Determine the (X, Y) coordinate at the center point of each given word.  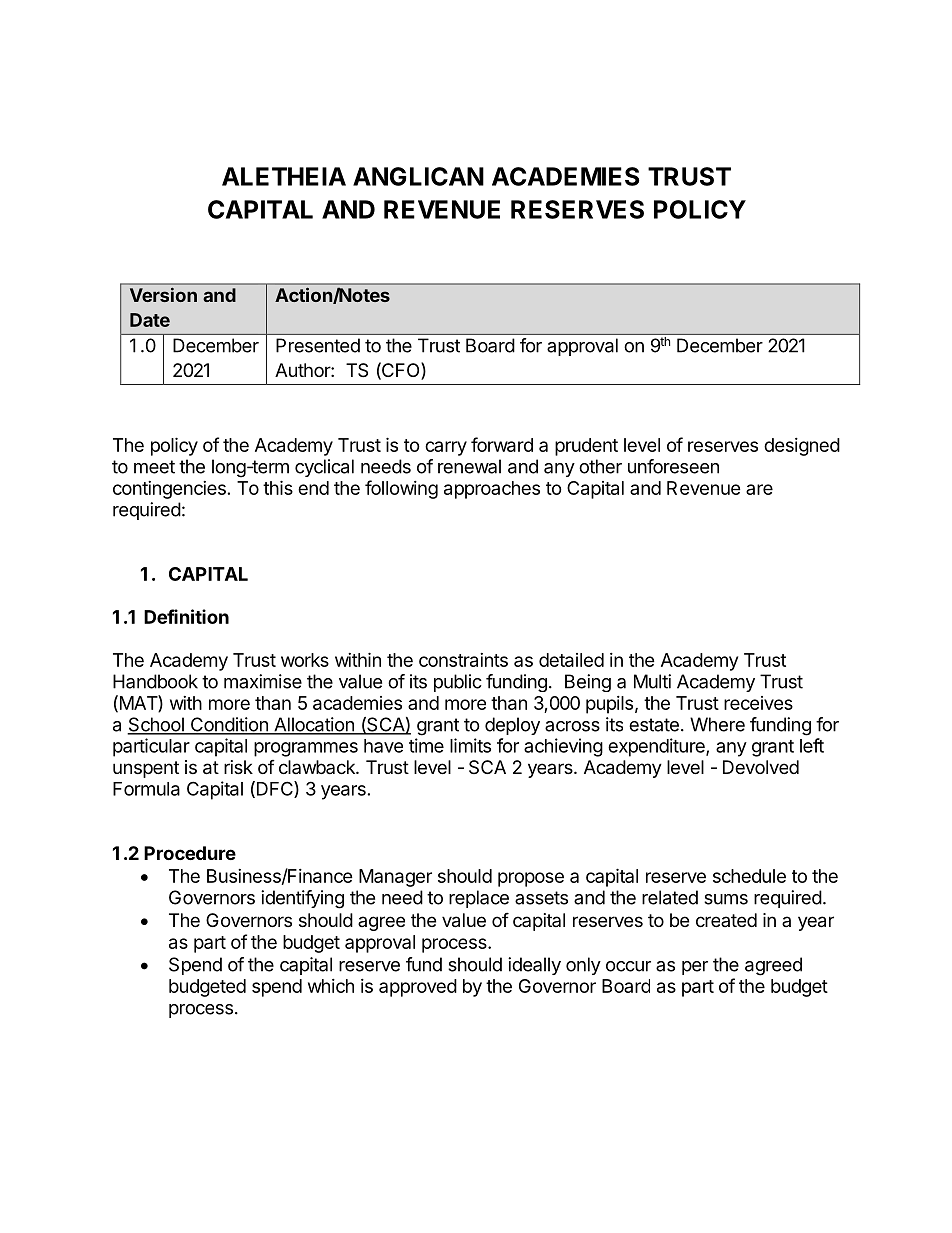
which (331, 986)
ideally (534, 966)
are (759, 489)
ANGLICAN (418, 176)
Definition (186, 616)
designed (802, 447)
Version (163, 294)
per (695, 968)
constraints (463, 660)
